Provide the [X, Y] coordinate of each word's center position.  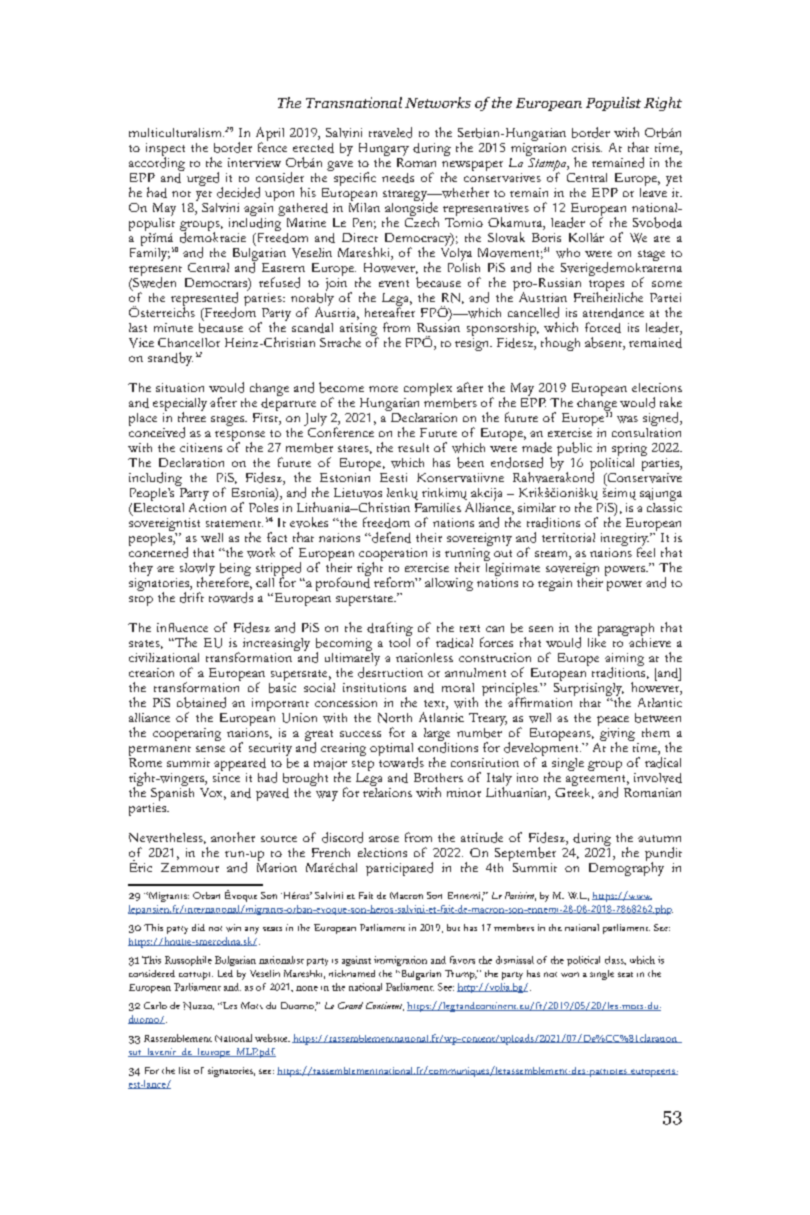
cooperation [393, 556]
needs [398, 178]
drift [192, 597]
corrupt [196, 976]
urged [204, 180]
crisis [587, 147]
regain [555, 584]
